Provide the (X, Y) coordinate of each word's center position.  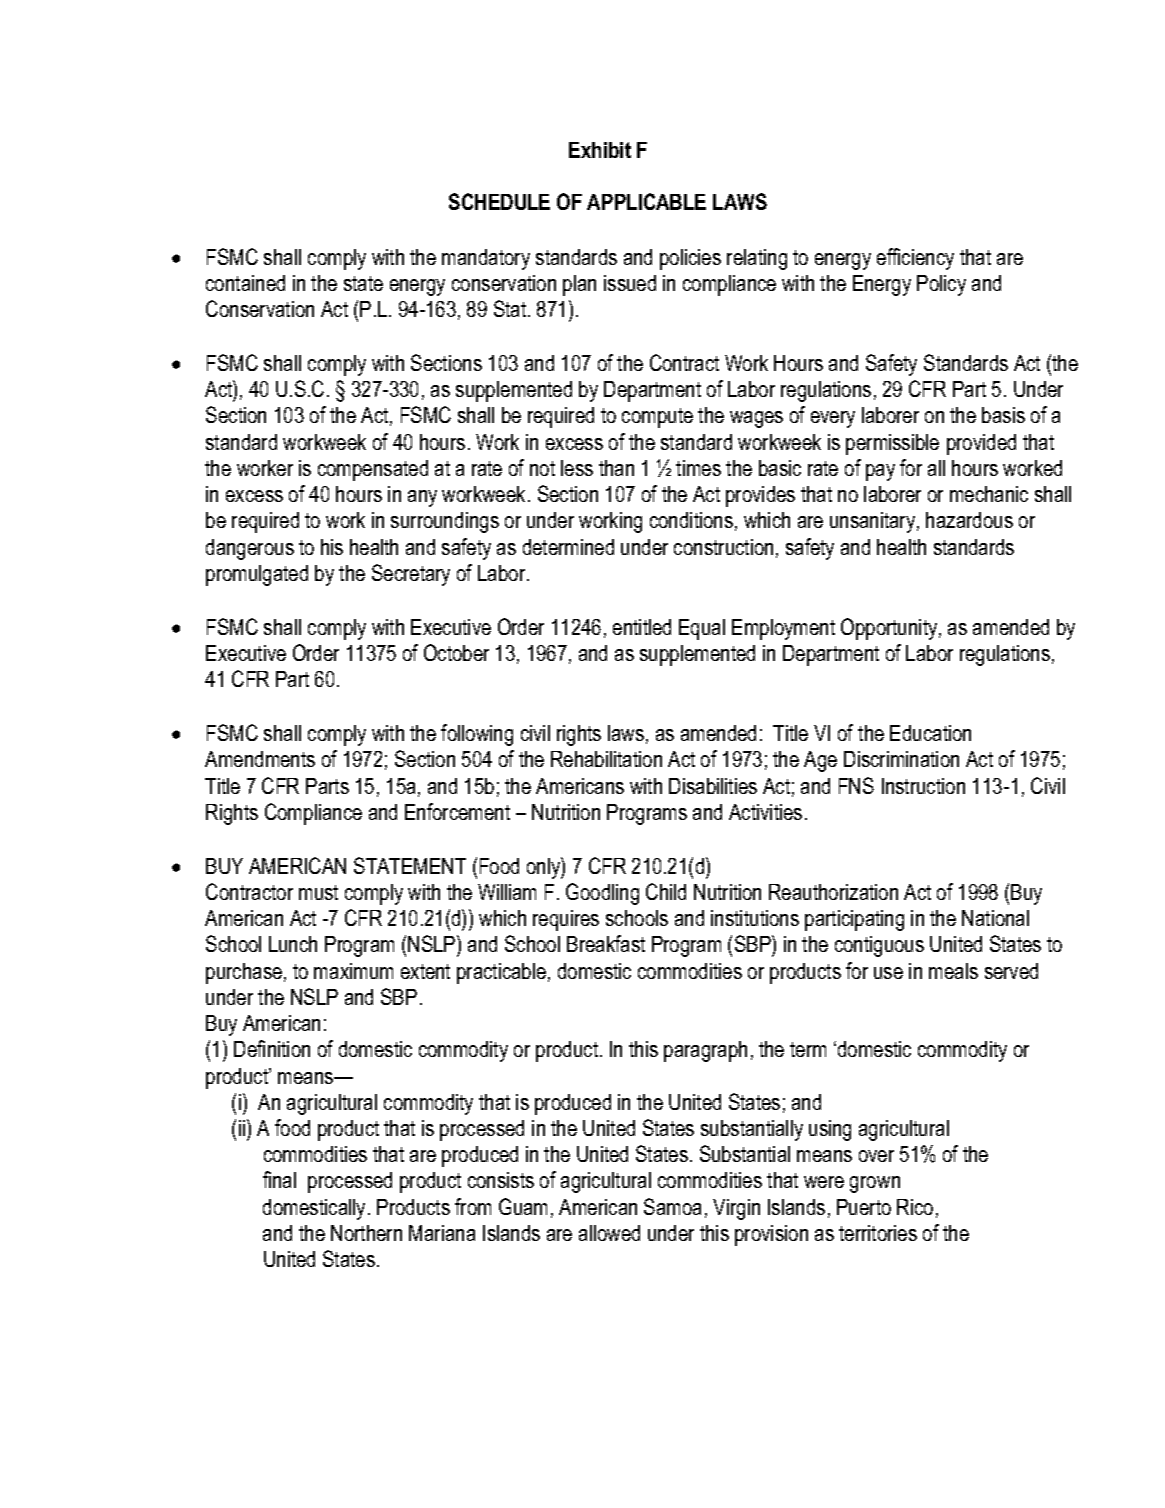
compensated (373, 470)
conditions (691, 520)
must (318, 892)
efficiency (915, 259)
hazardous (969, 520)
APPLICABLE (646, 201)
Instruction (923, 786)
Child (666, 891)
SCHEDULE (499, 201)
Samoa (672, 1206)
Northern (366, 1233)
